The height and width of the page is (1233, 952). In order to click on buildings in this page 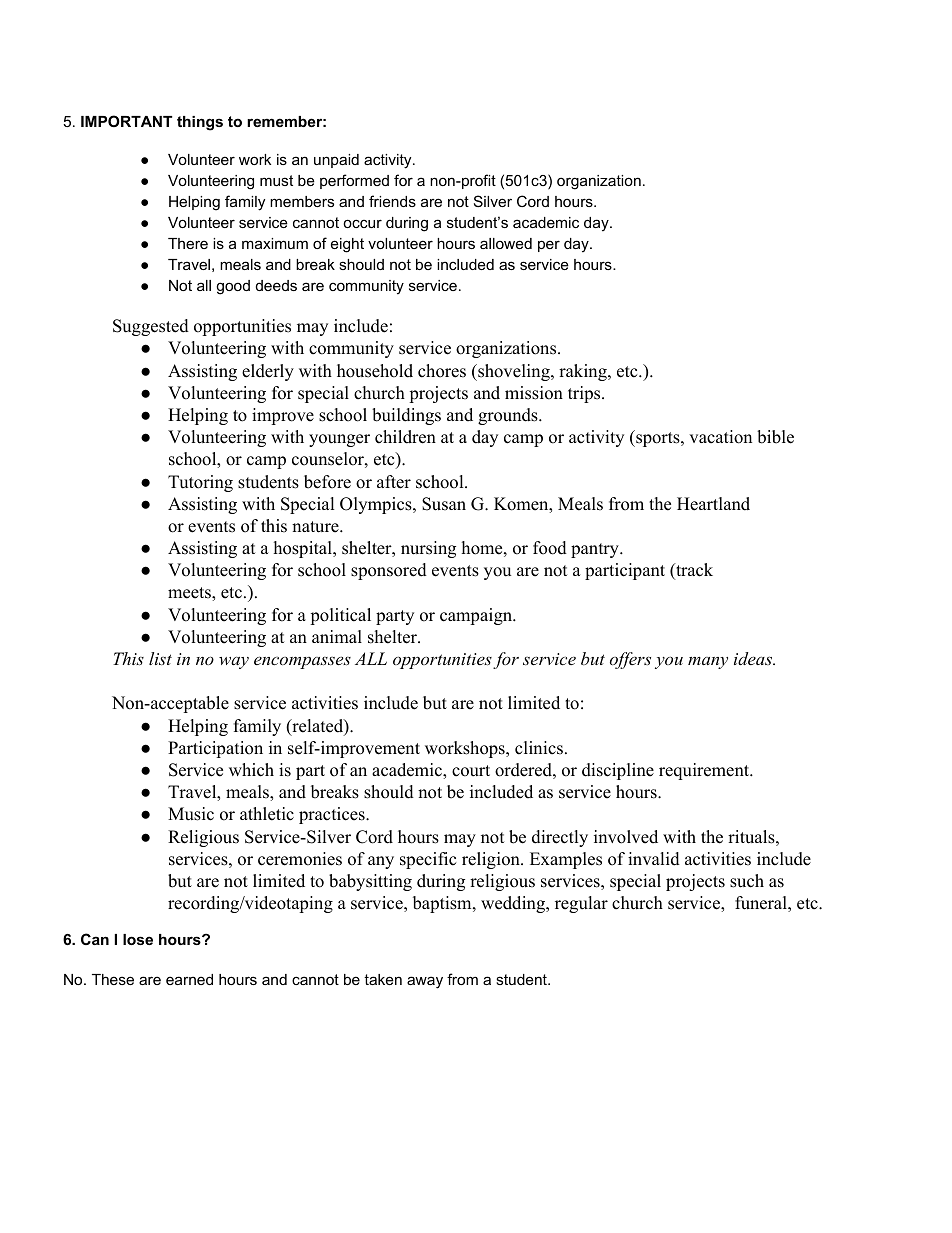, I will do `click(406, 416)`.
